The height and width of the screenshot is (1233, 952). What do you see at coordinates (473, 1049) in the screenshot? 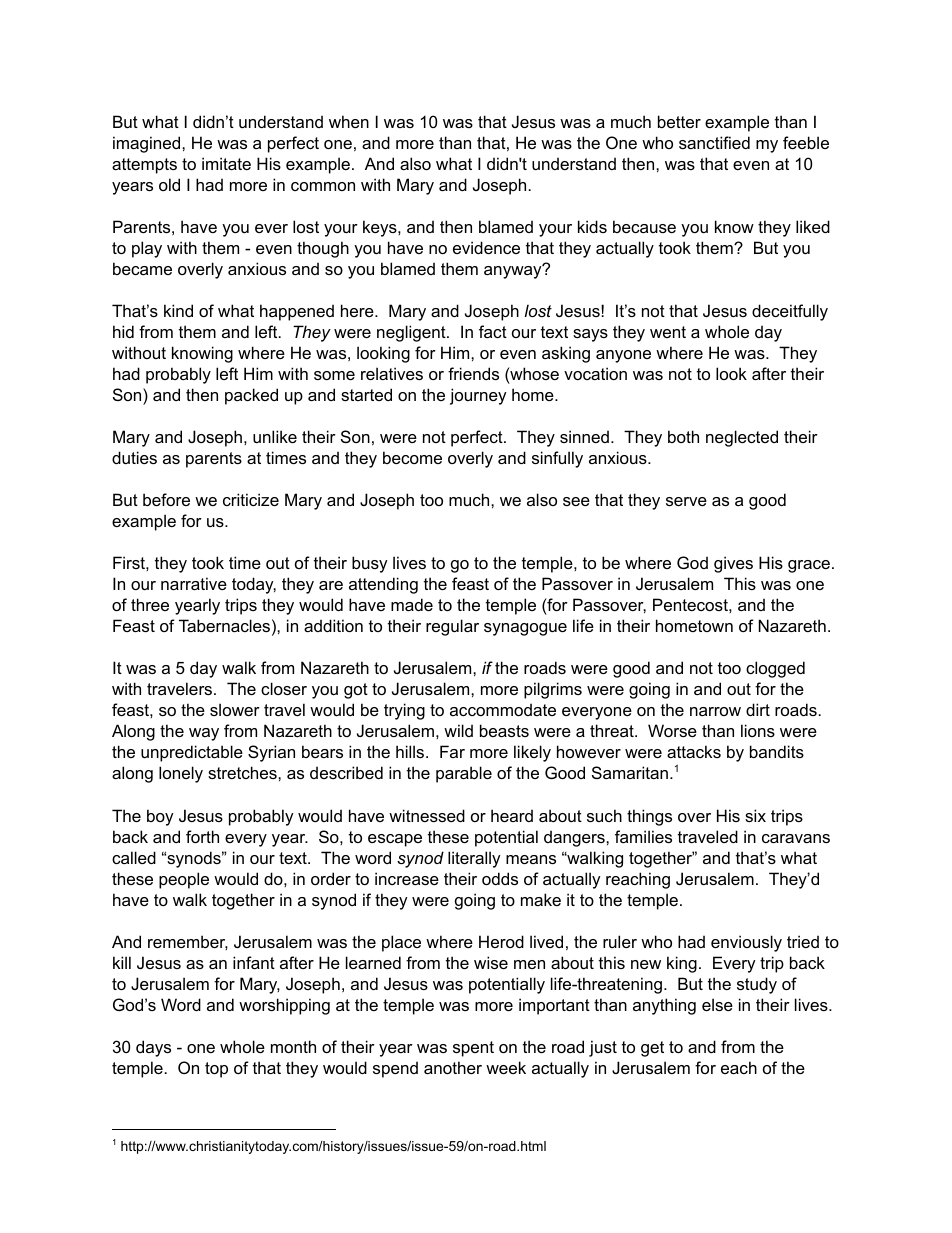
I see `spent` at bounding box center [473, 1049].
